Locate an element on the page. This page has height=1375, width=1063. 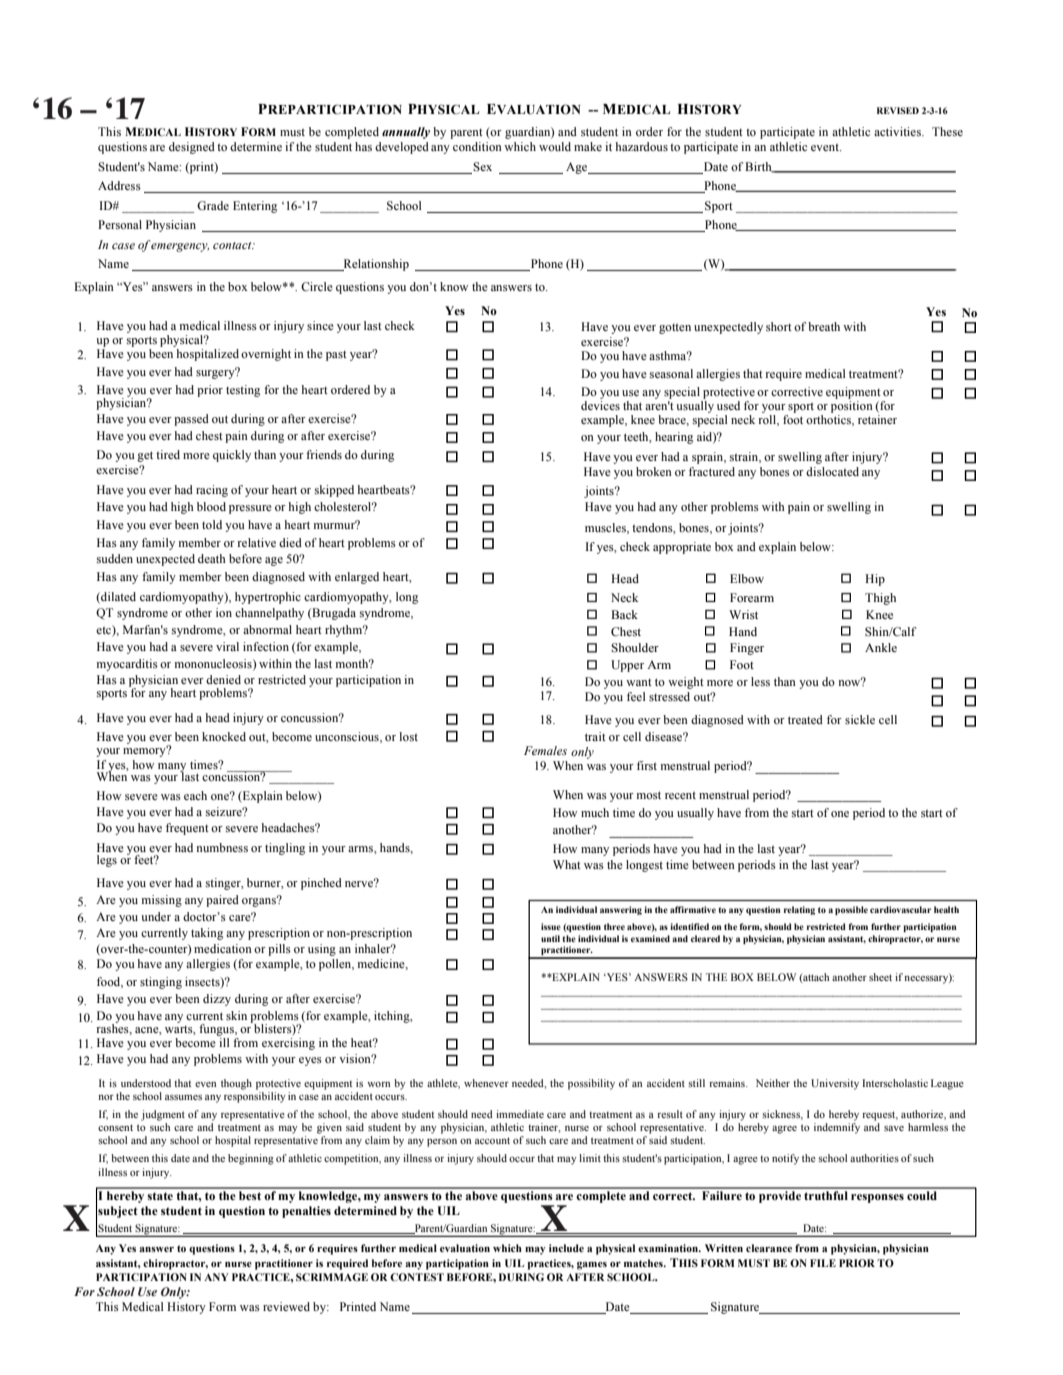
designed is located at coordinates (192, 148).
